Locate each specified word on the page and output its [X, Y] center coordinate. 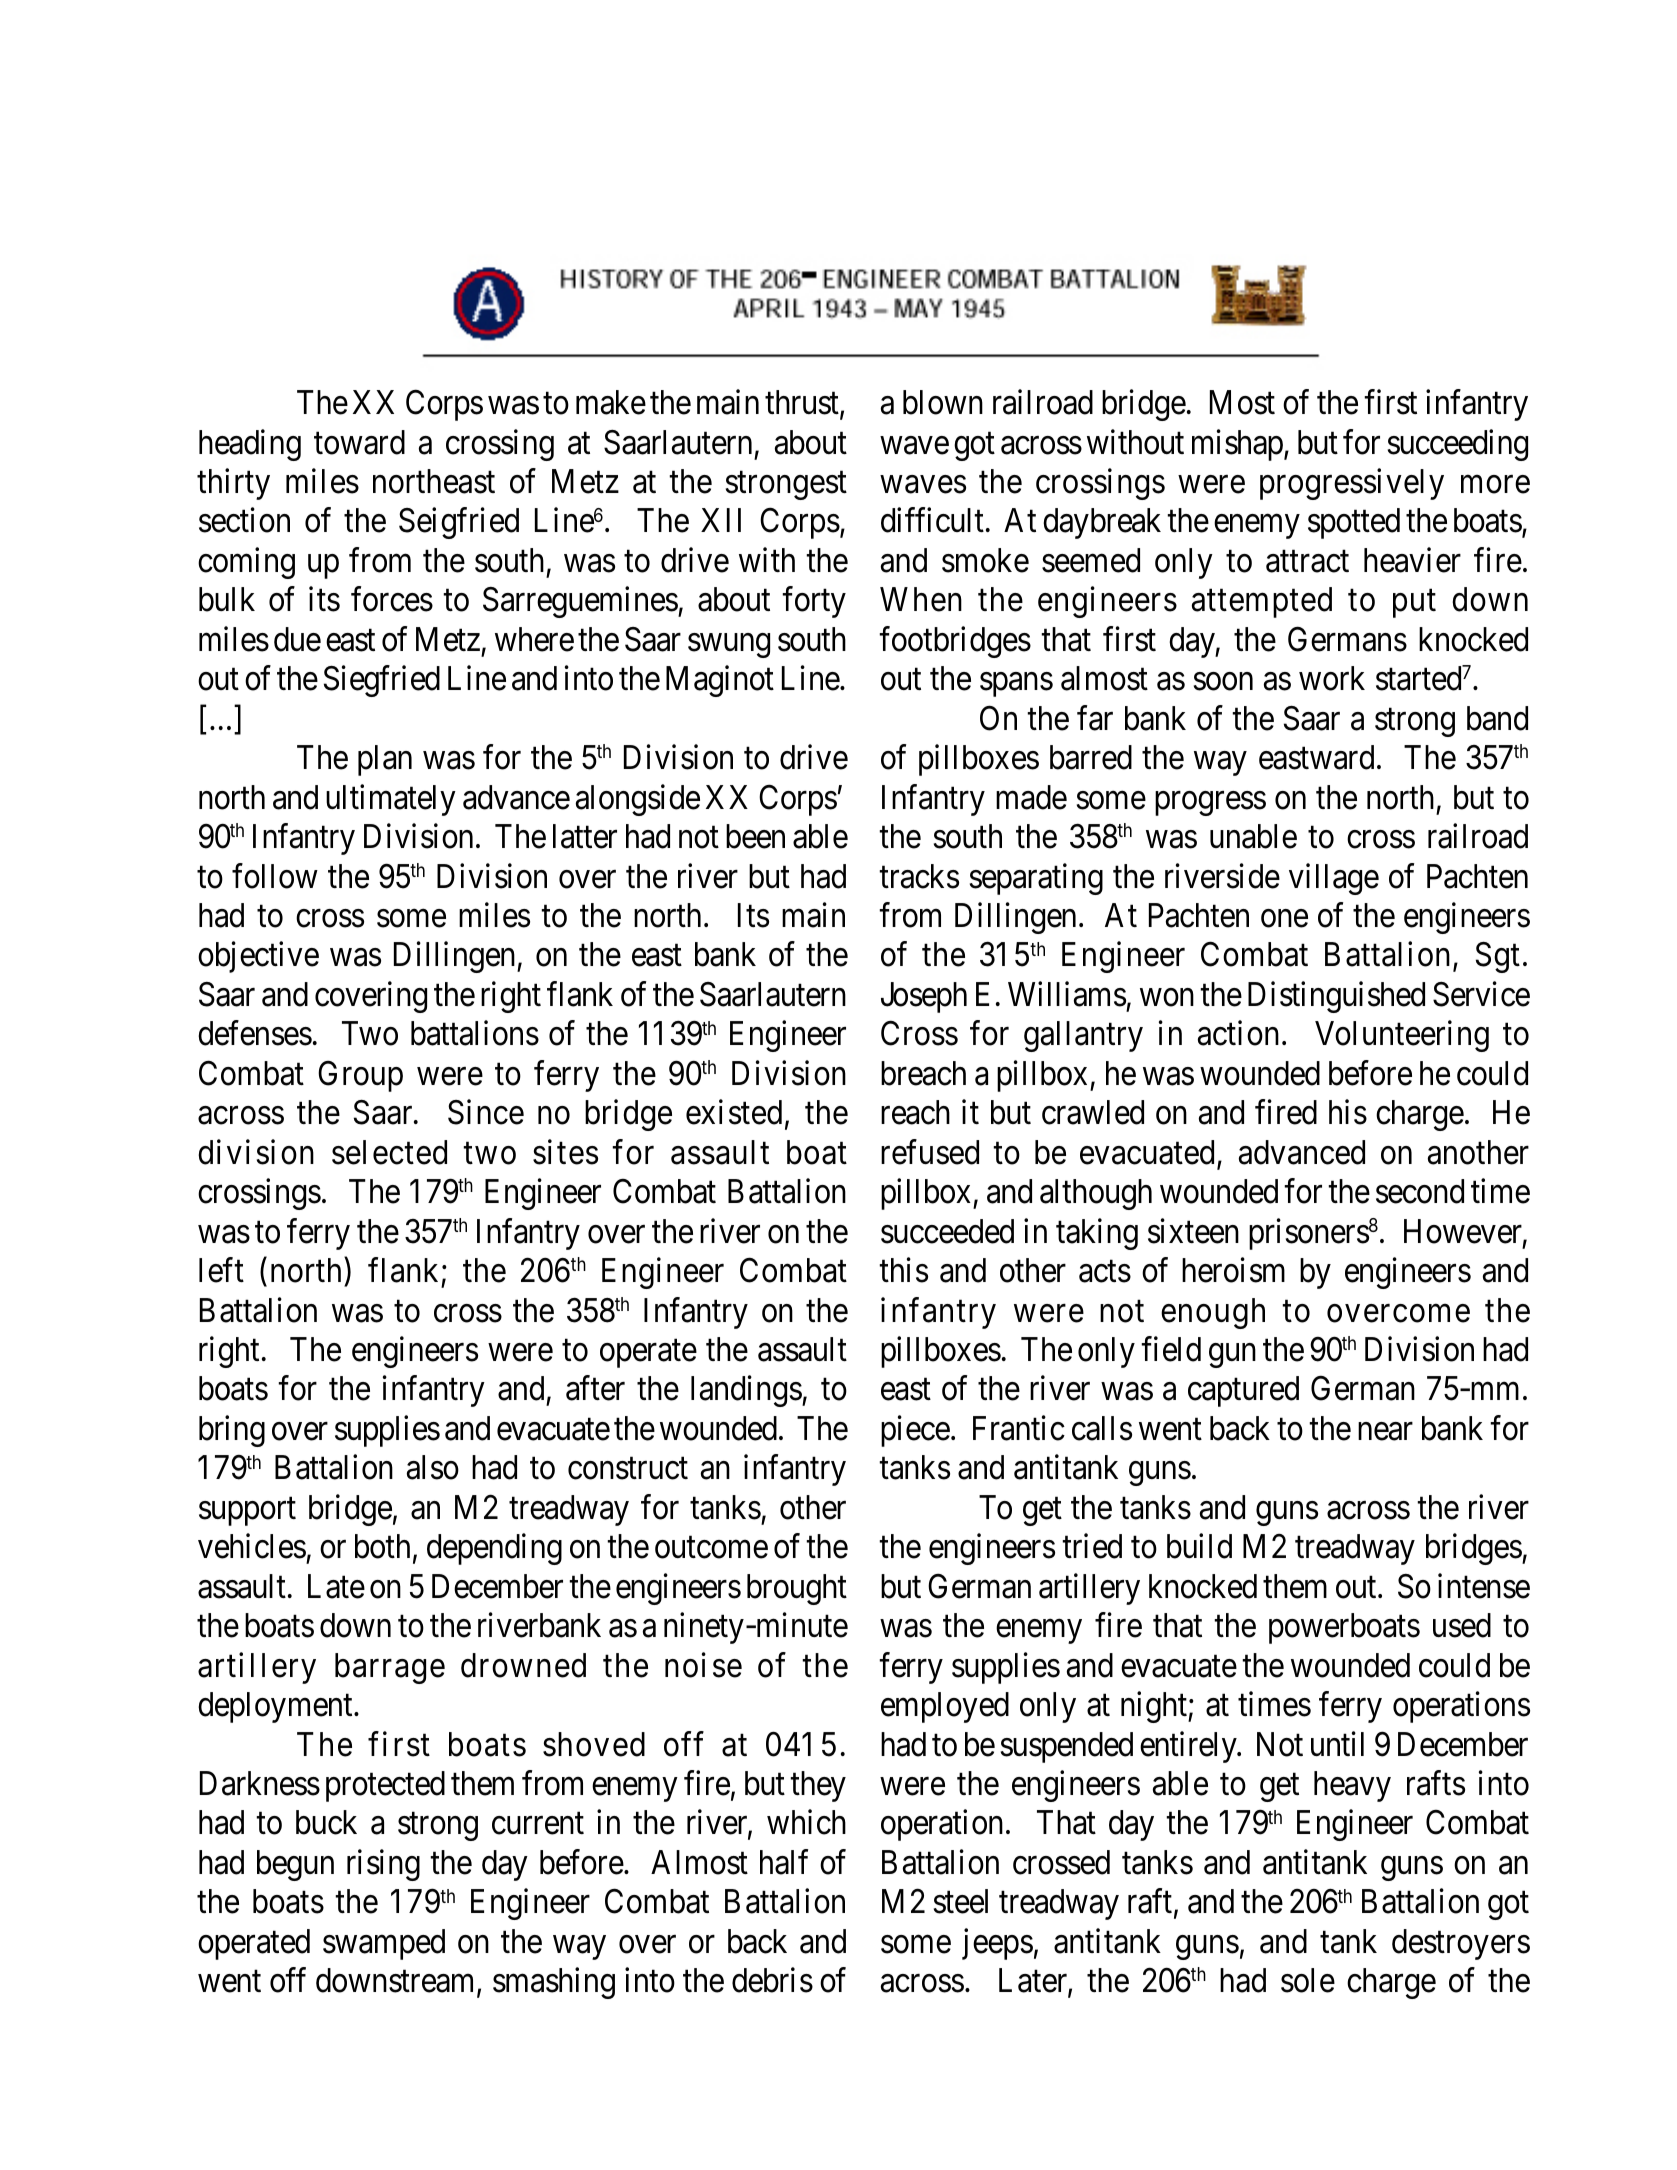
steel [961, 1901]
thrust [803, 403]
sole [1308, 1980]
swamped [384, 1944]
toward [359, 442]
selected [389, 1152]
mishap [1237, 445]
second [1420, 1191]
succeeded [947, 1231]
